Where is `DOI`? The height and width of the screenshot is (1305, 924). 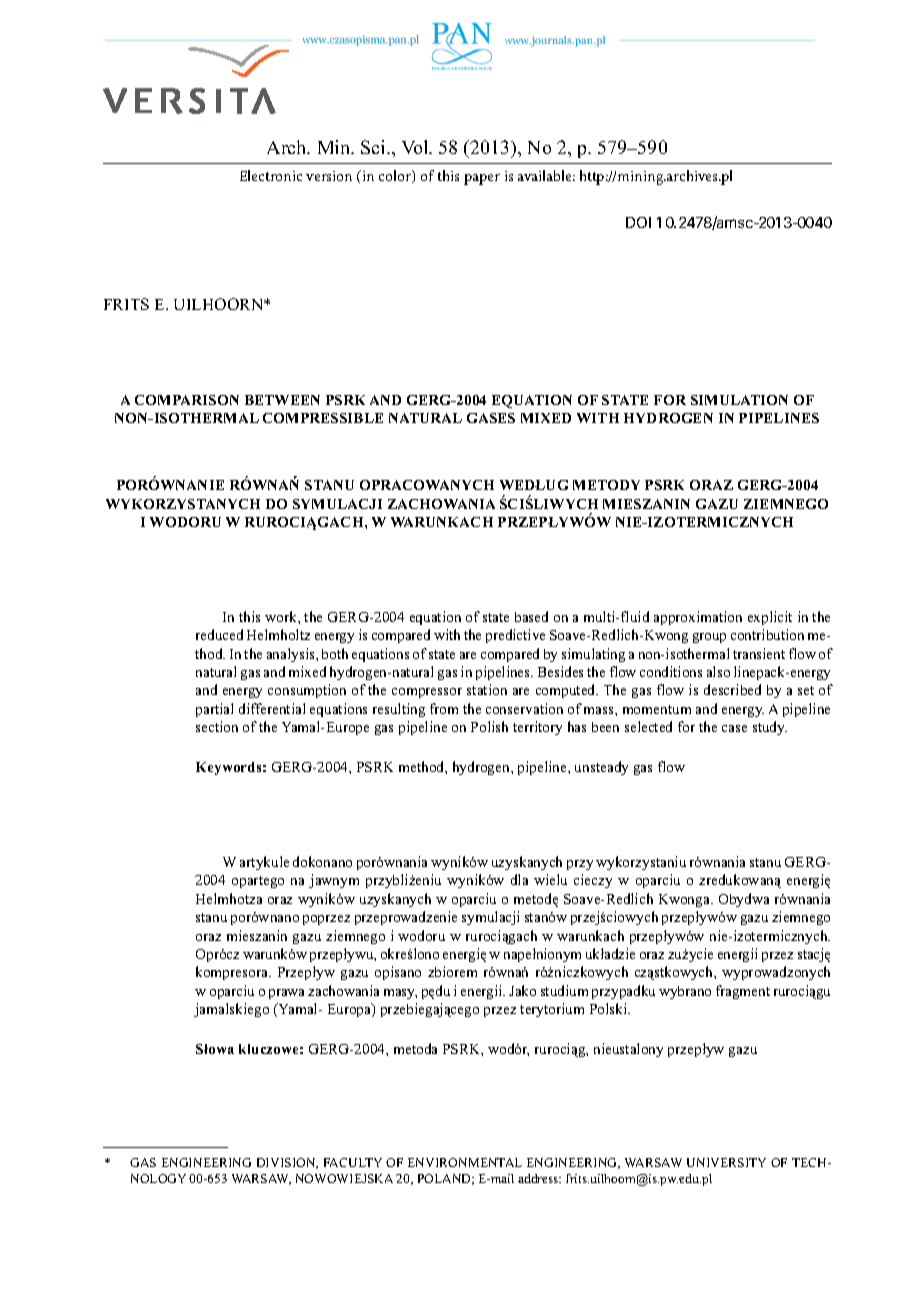
DOI is located at coordinates (638, 222).
